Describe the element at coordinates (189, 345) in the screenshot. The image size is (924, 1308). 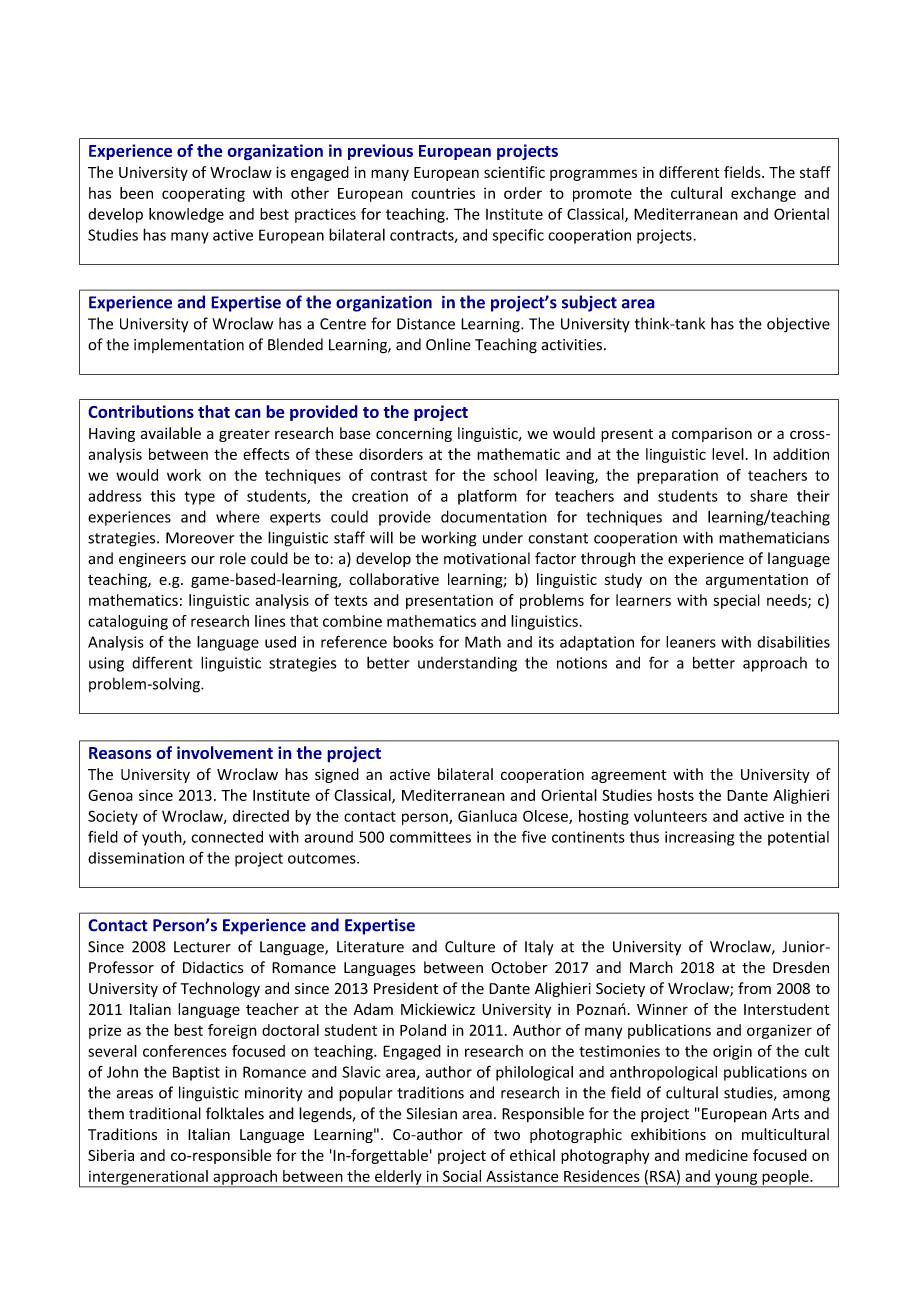
I see `implementation` at that location.
